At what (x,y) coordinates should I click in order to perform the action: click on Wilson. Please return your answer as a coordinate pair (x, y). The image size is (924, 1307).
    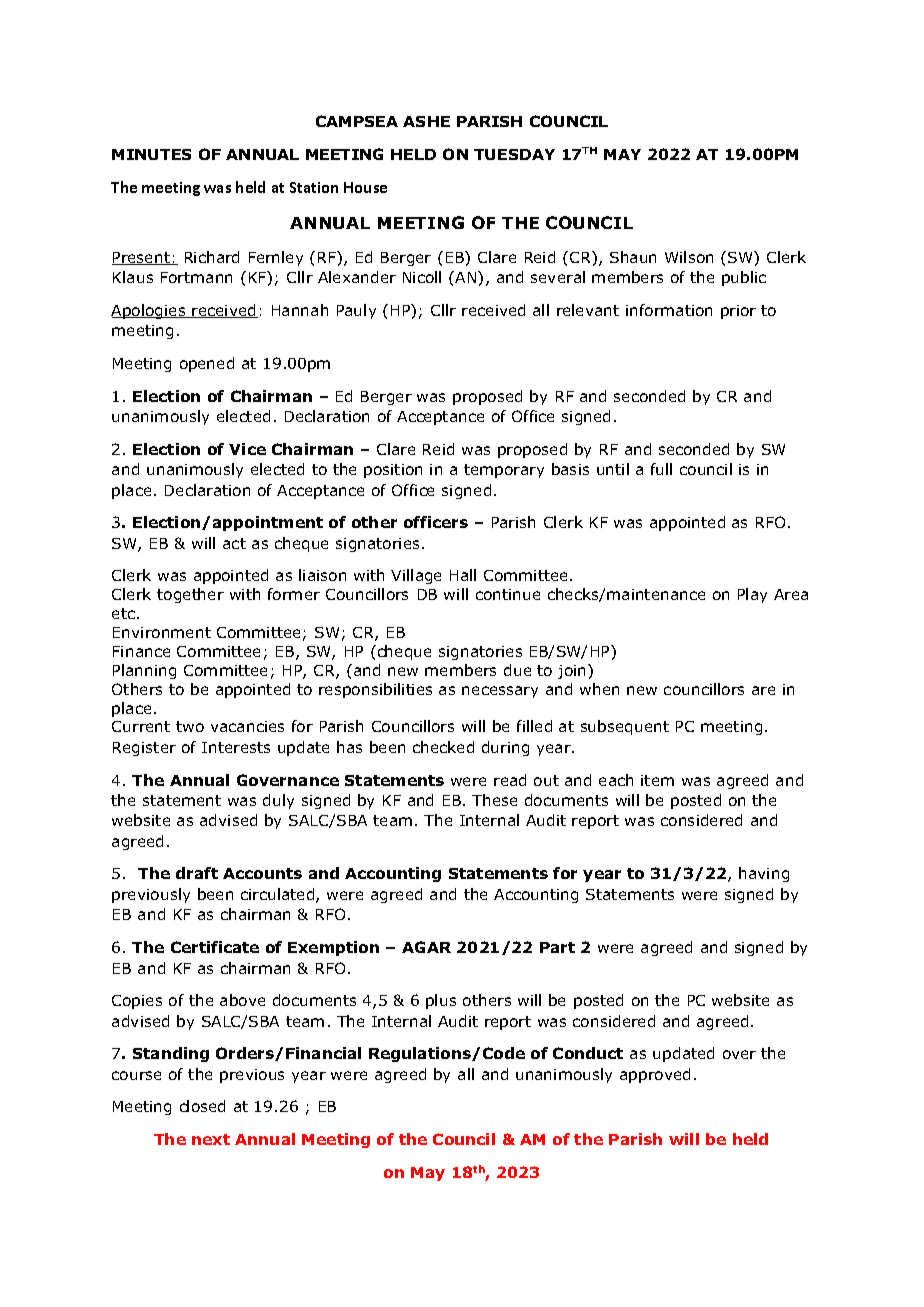
    Looking at the image, I should click on (689, 257).
